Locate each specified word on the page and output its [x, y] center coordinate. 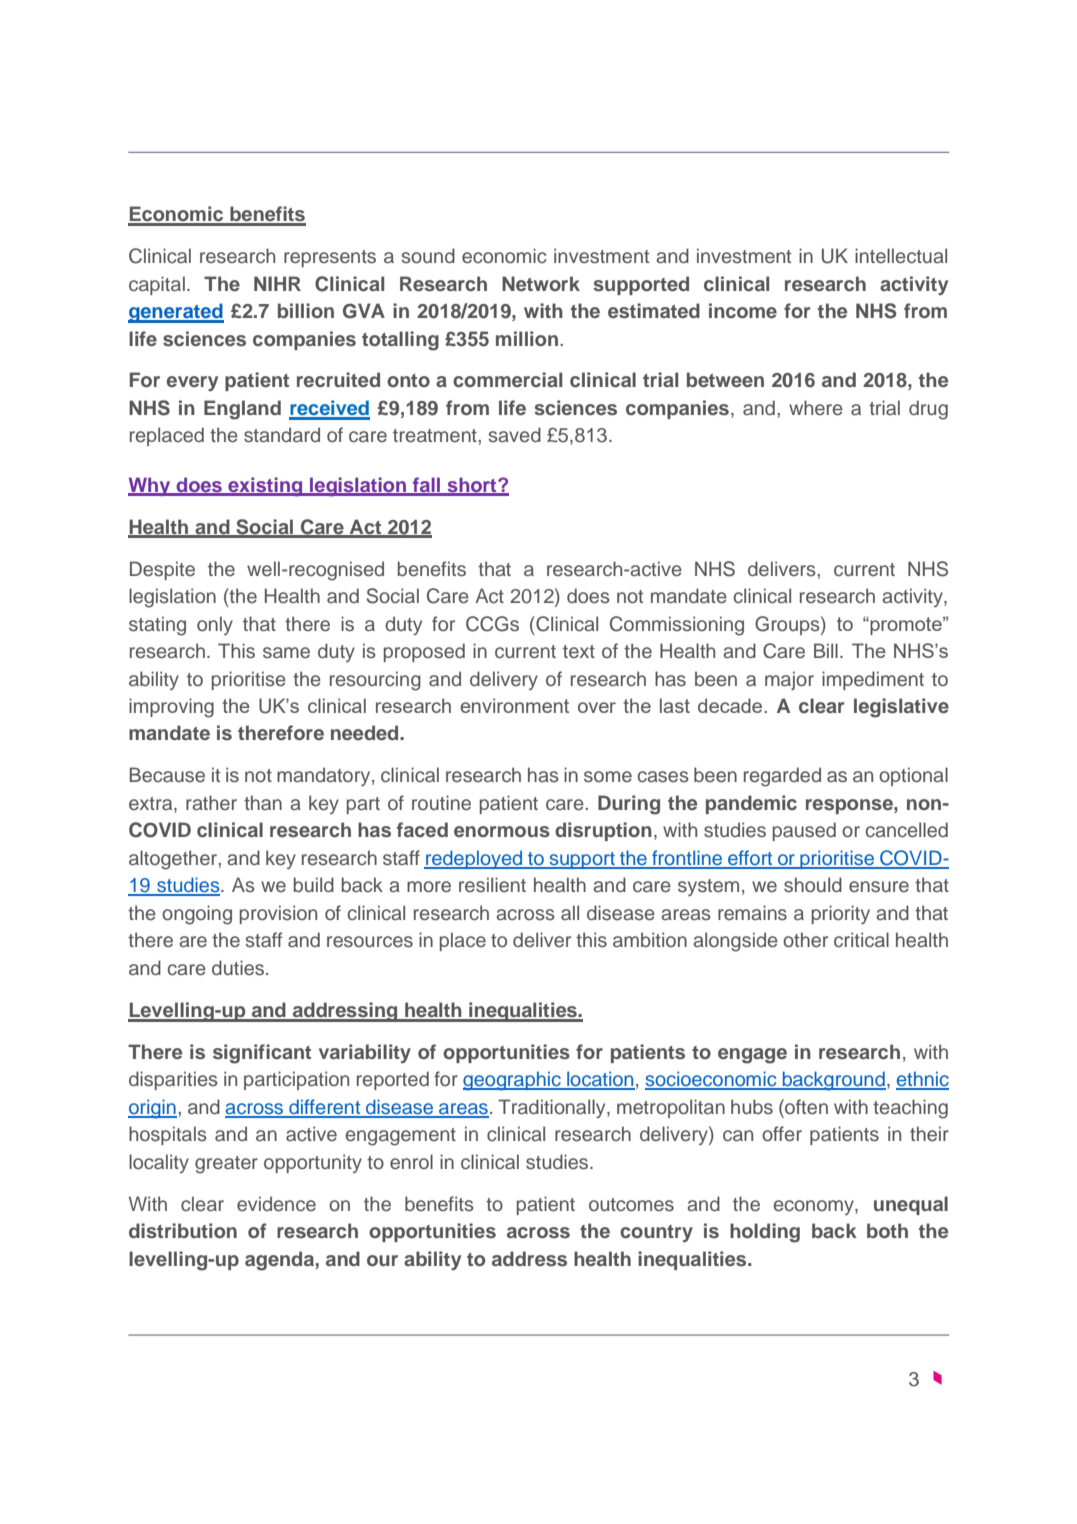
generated [176, 313]
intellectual [901, 256]
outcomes [631, 1205]
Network [541, 283]
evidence [276, 1204]
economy [815, 1207]
